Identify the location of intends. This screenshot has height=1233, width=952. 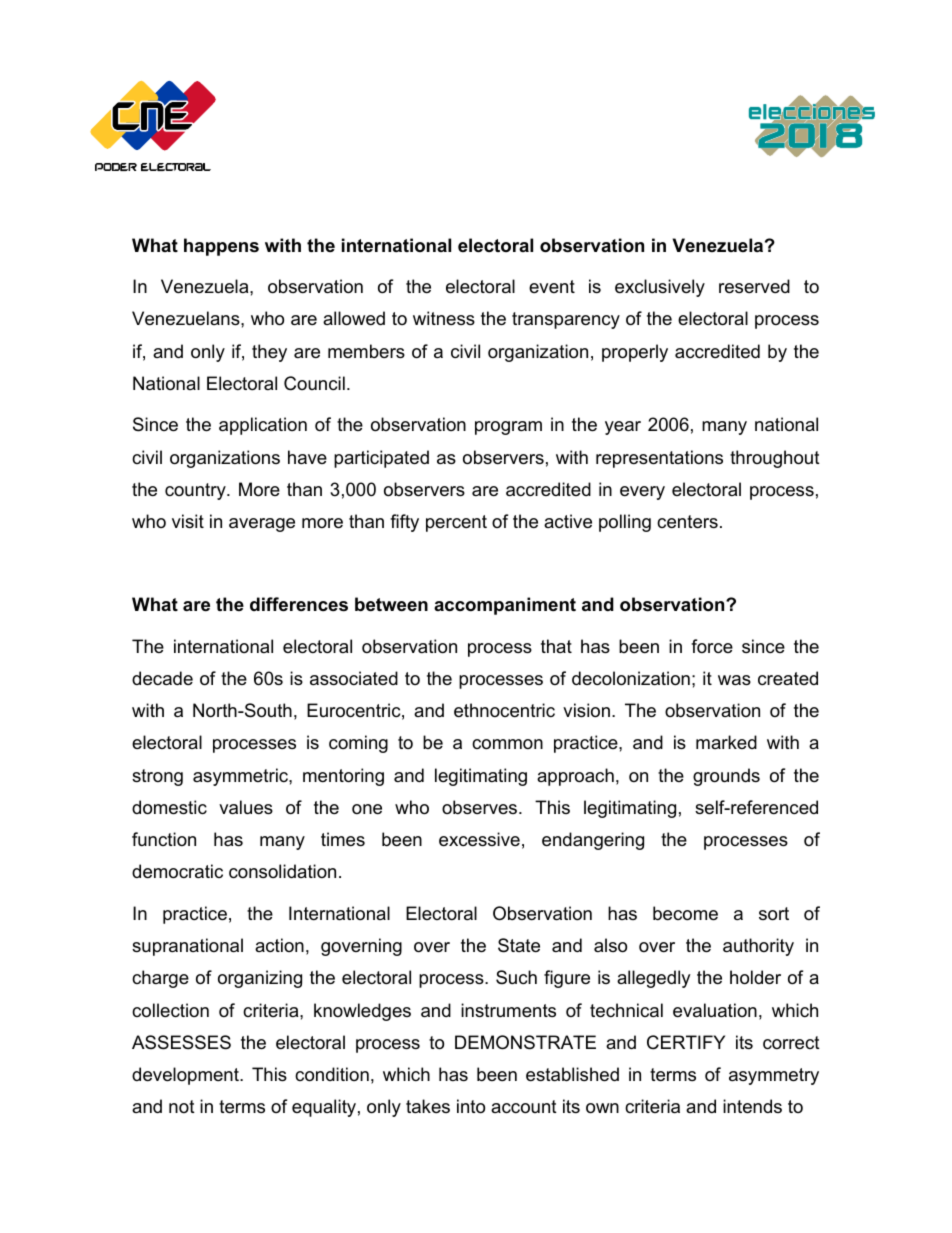
(752, 1106).
